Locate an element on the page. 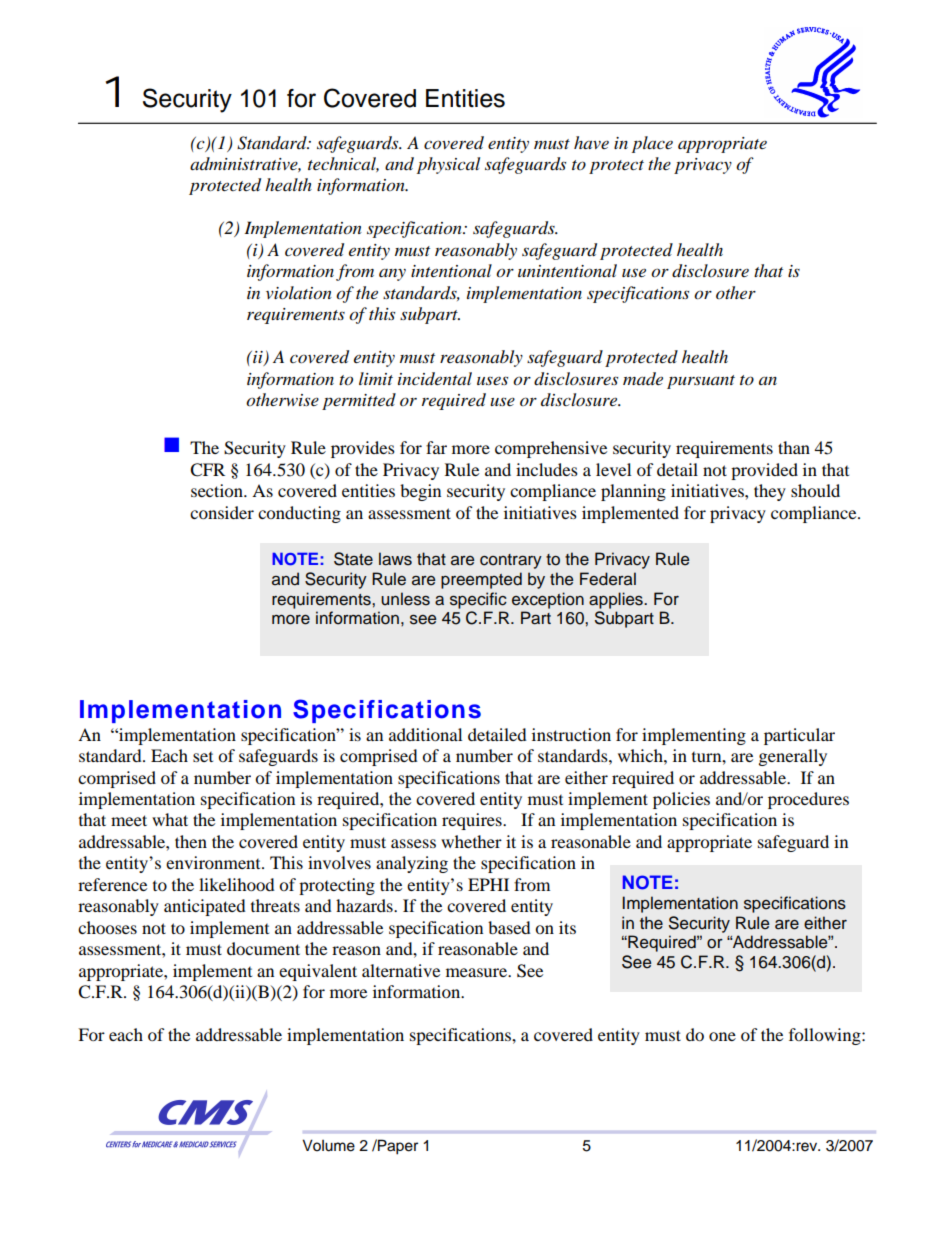  physical is located at coordinates (448, 165).
